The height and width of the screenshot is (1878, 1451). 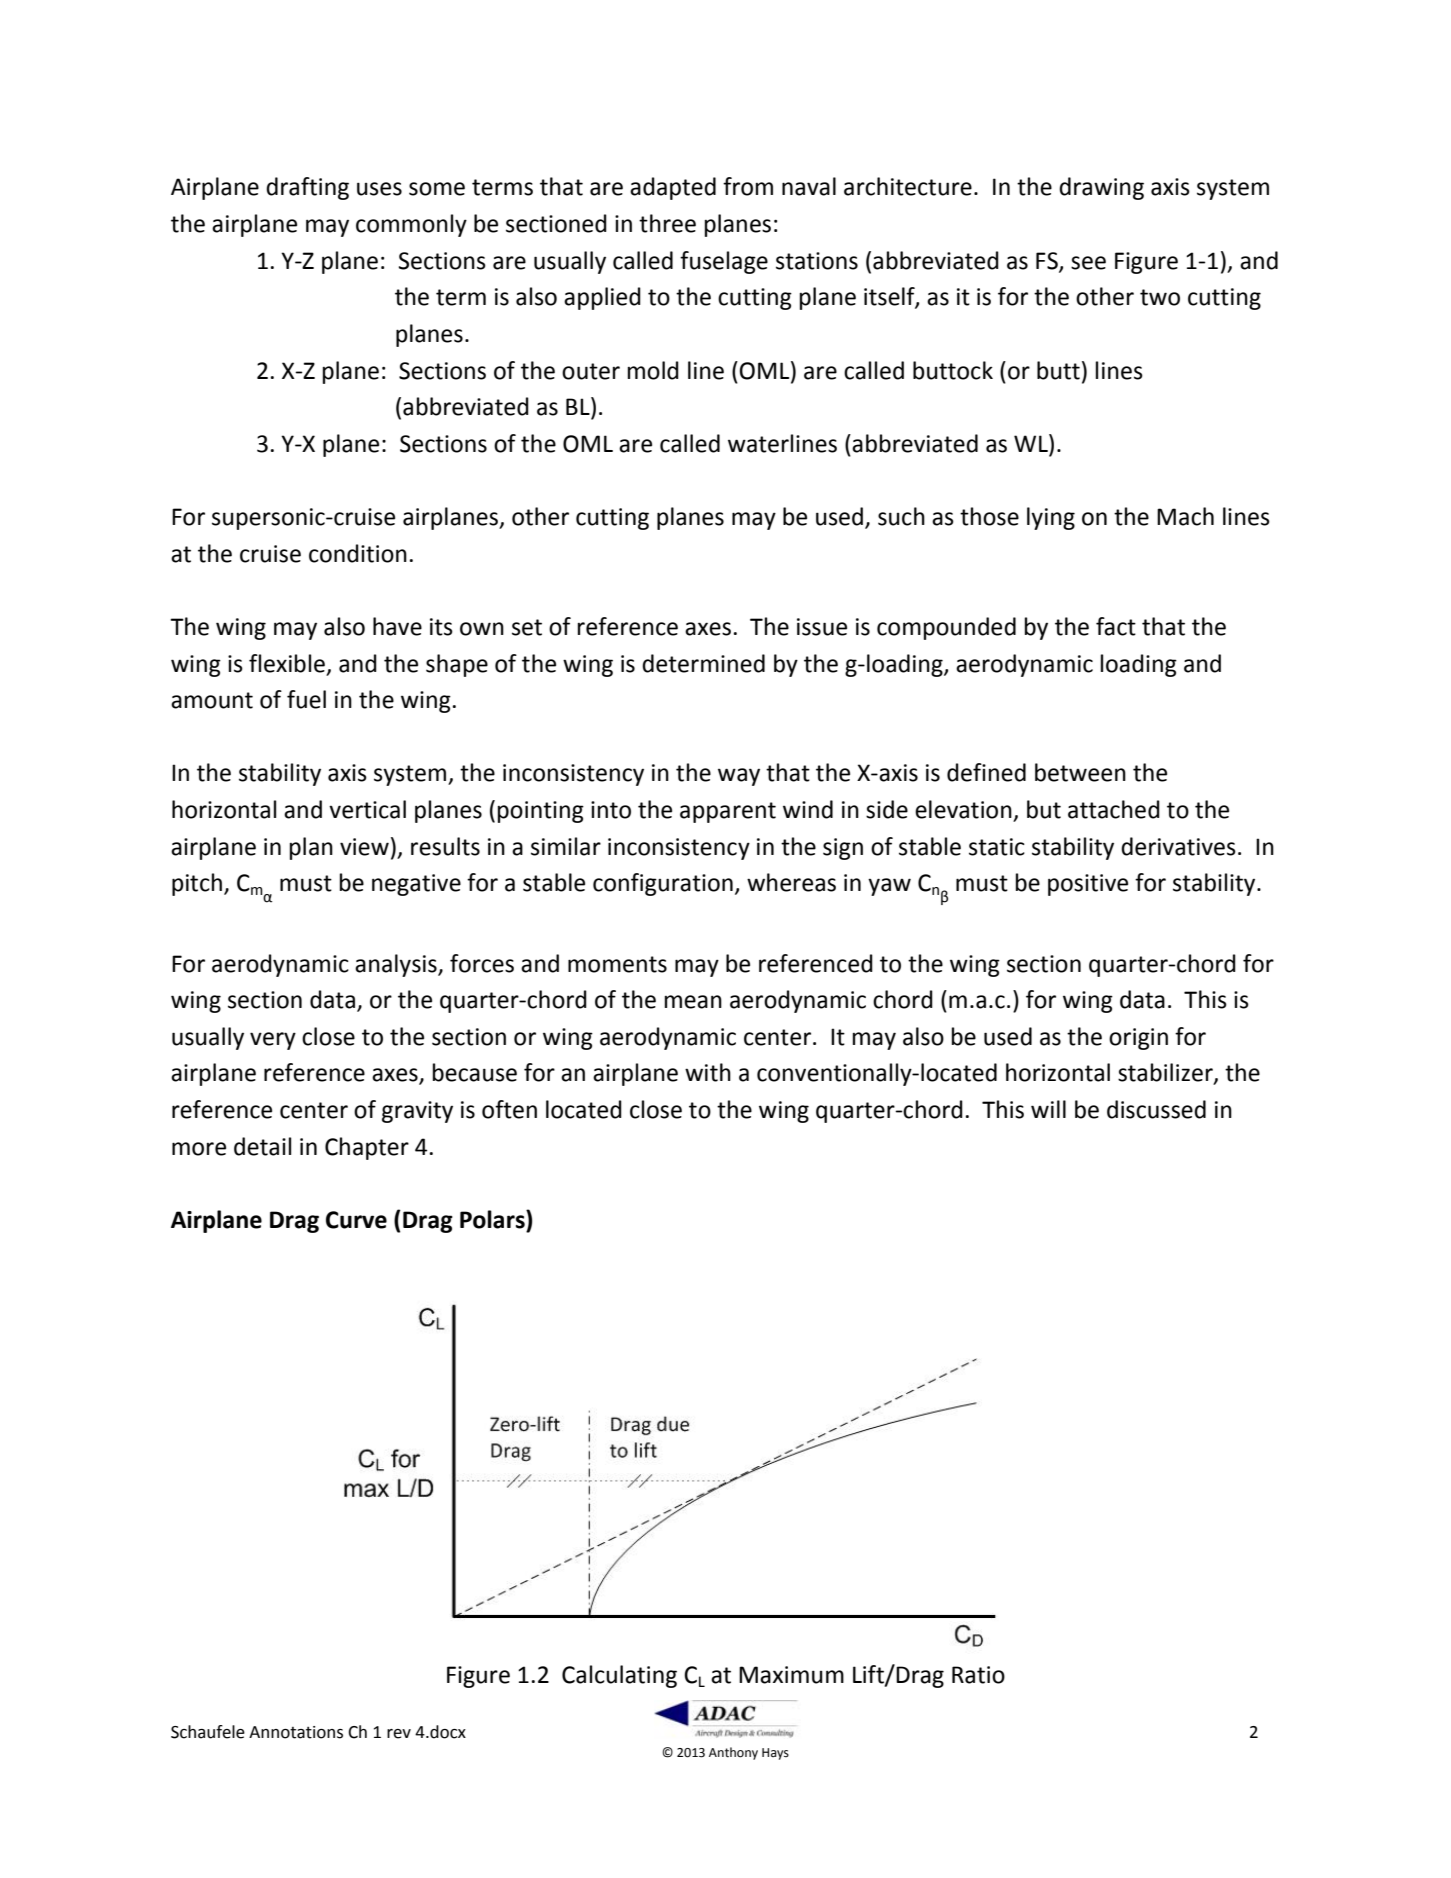 I want to click on see, so click(x=1088, y=263).
